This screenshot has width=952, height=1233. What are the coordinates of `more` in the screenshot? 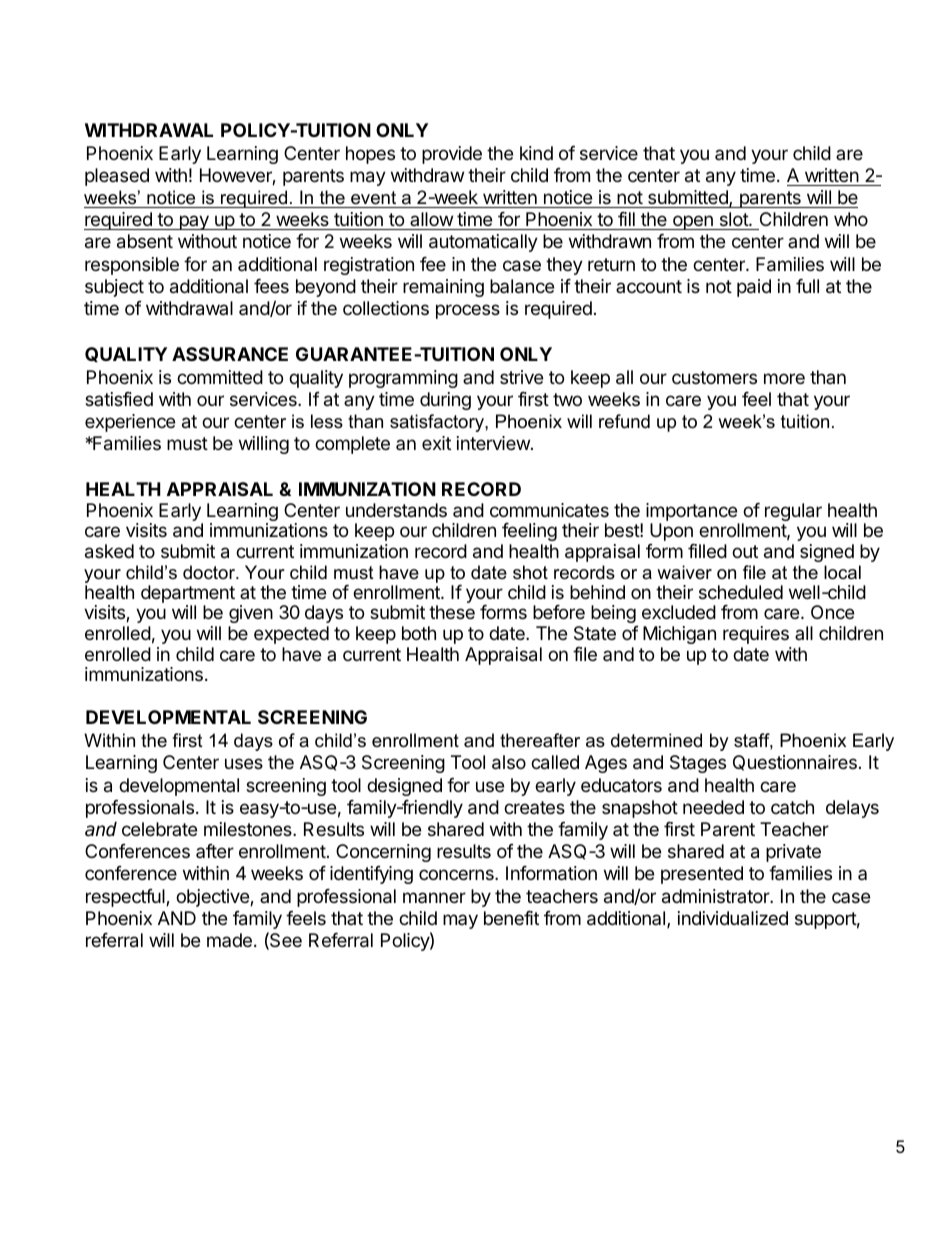 It's located at (784, 378).
